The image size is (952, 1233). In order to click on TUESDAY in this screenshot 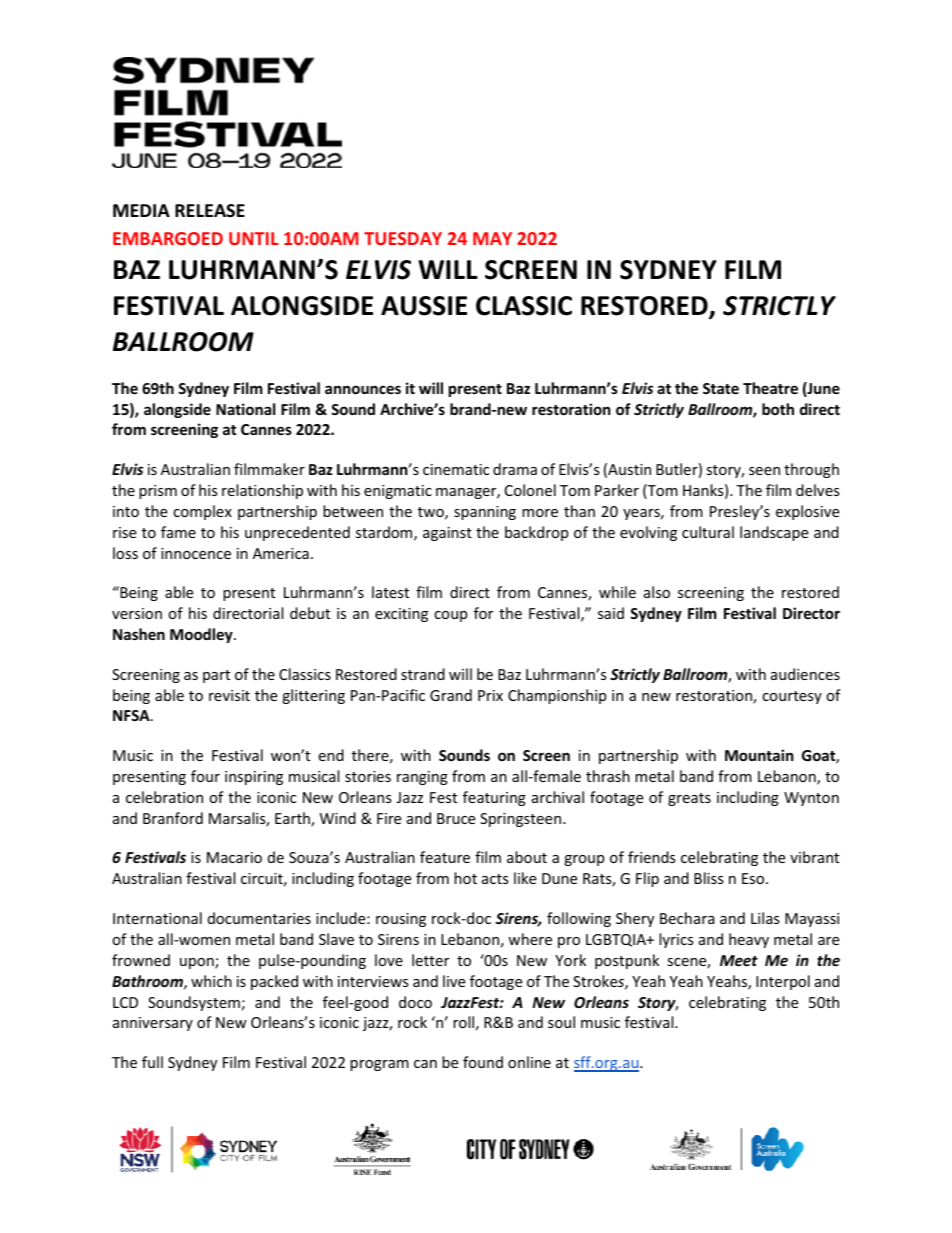, I will do `click(403, 238)`.
